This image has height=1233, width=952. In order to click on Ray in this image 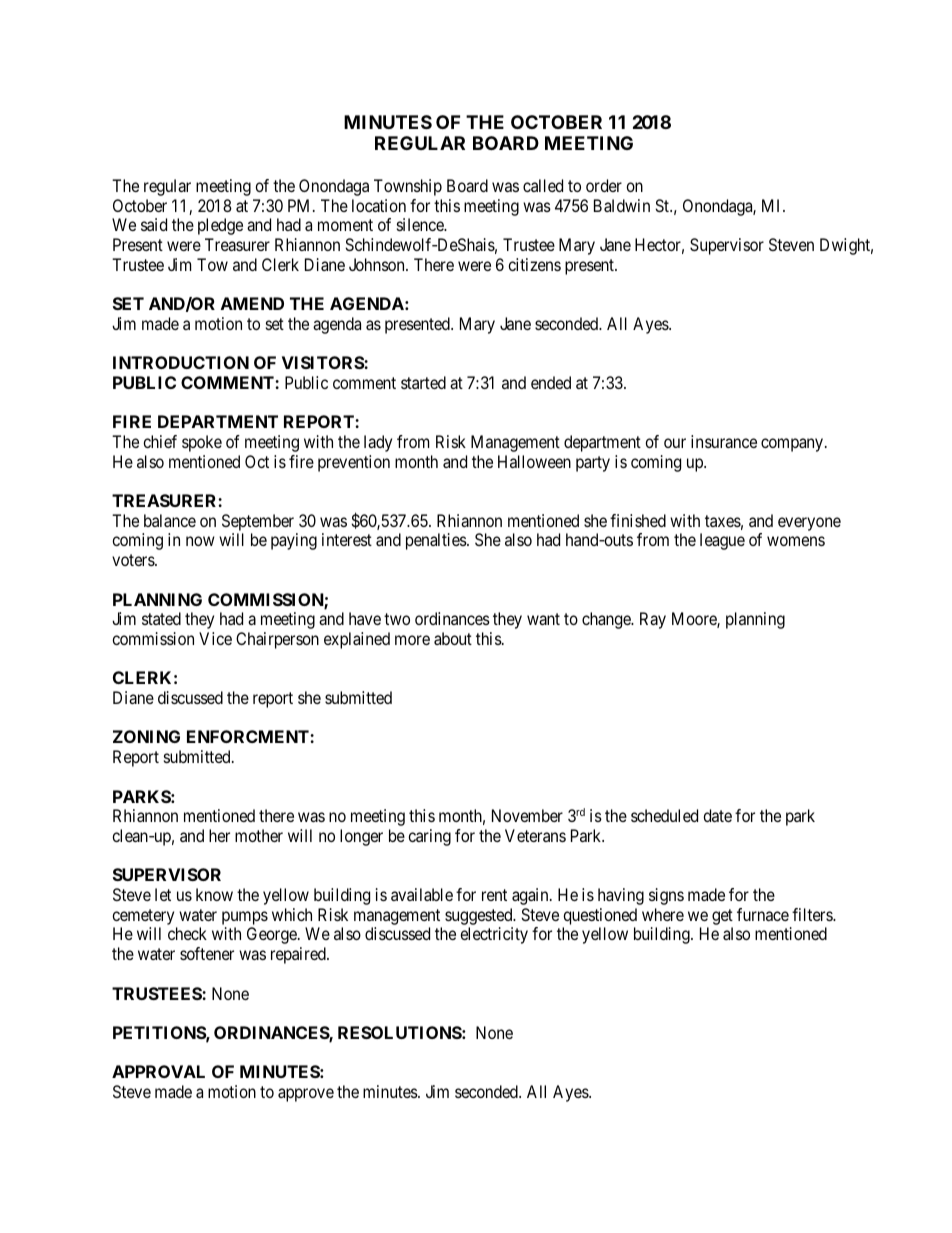, I will do `click(653, 620)`.
